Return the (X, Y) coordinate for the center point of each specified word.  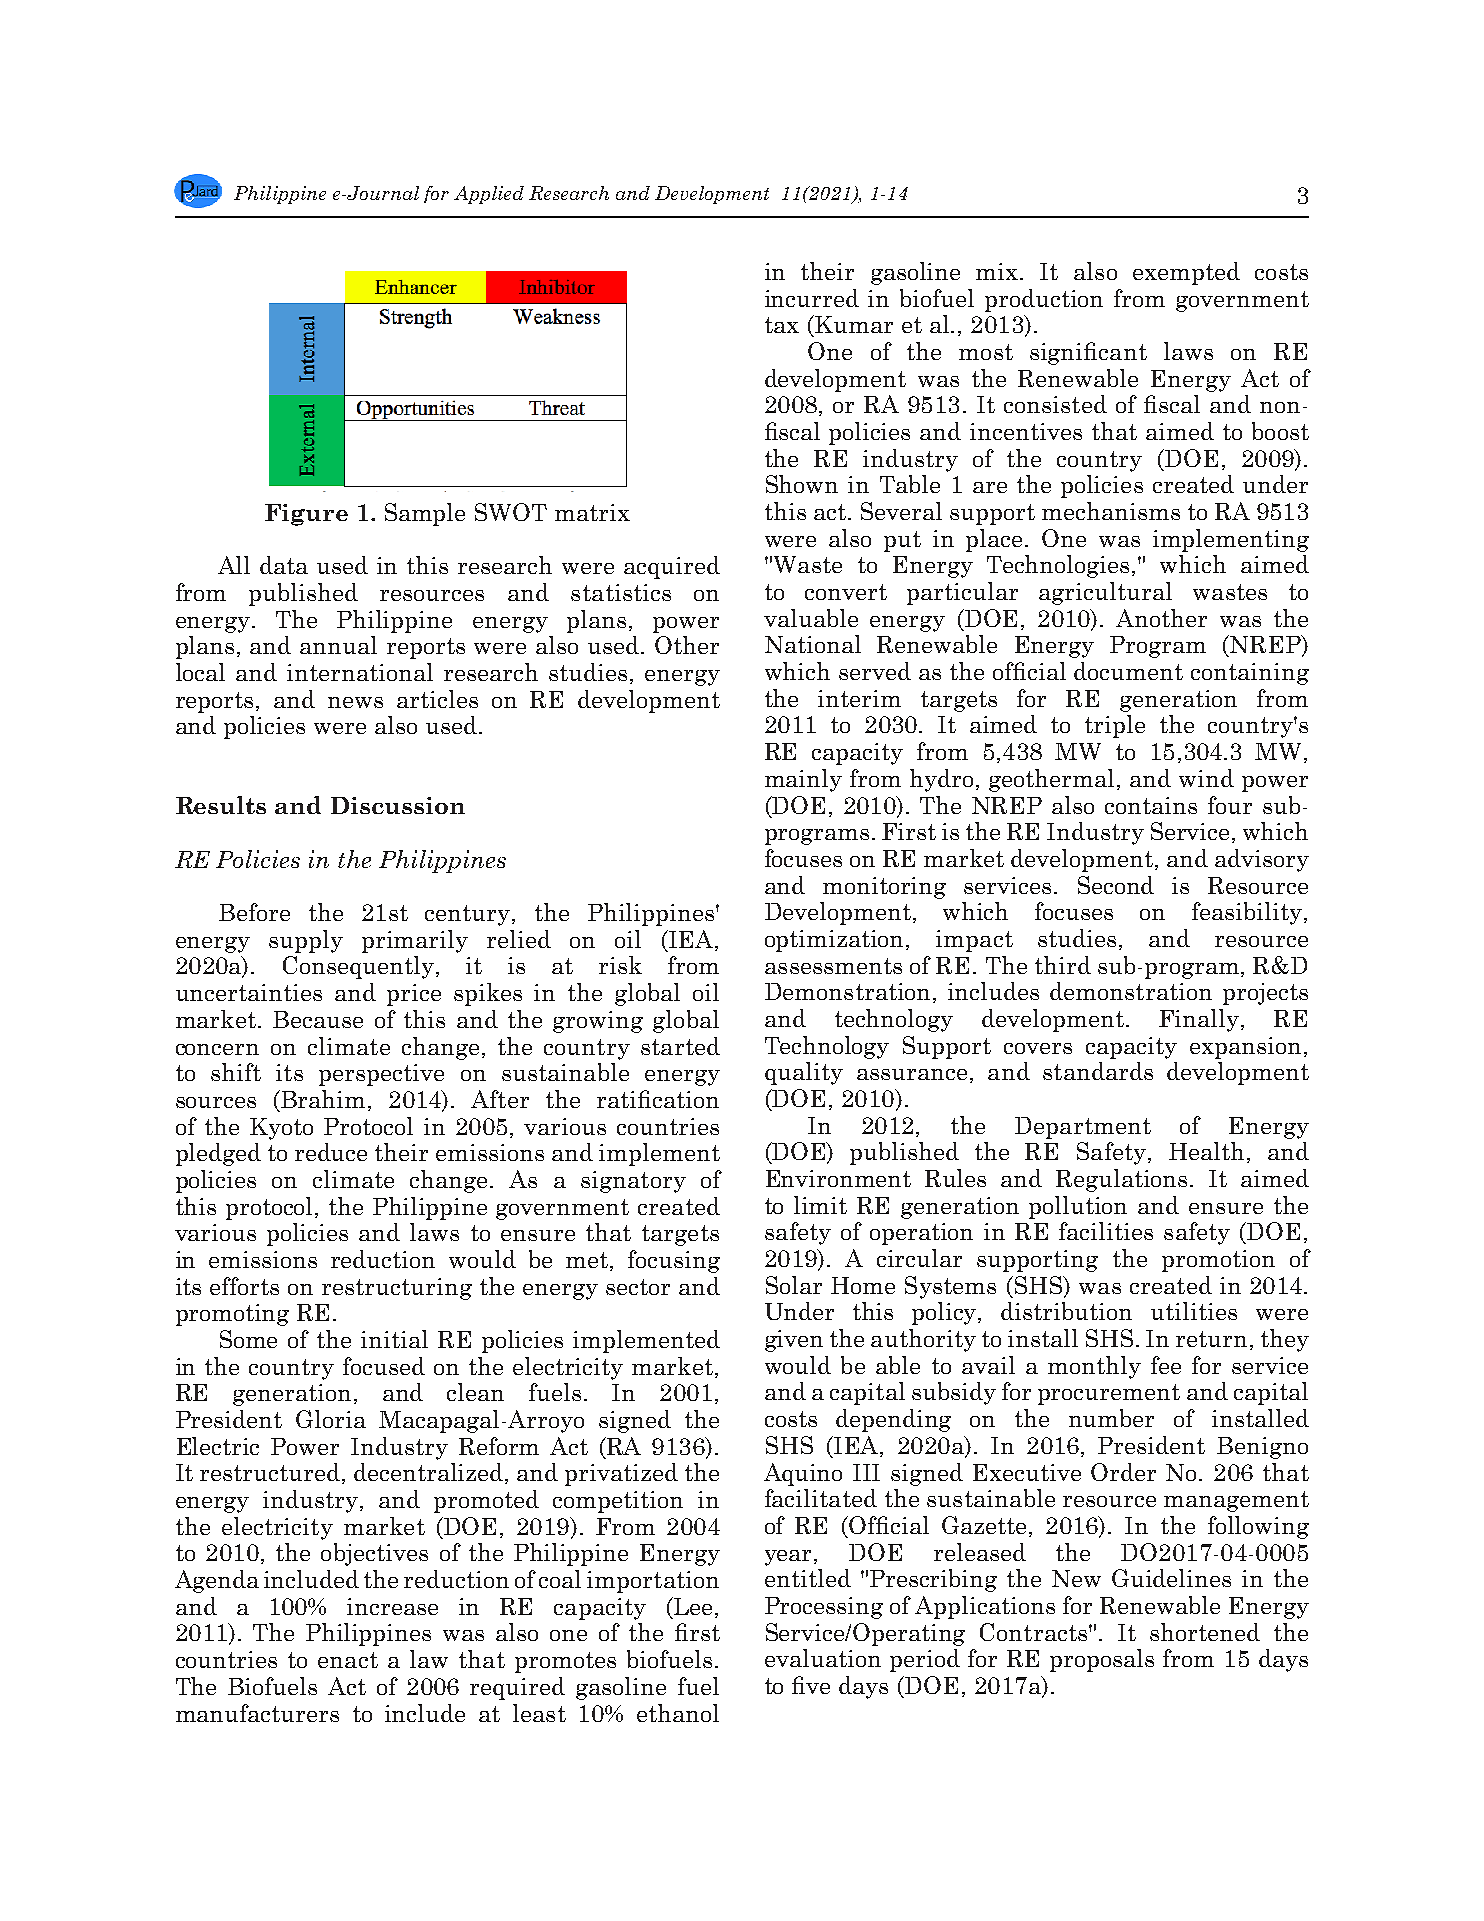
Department (1083, 1128)
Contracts (1035, 1632)
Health (1208, 1152)
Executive (1027, 1472)
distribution (1066, 1311)
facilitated (821, 1498)
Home (863, 1285)
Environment (838, 1178)
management (1236, 1501)
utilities (1194, 1311)
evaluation (823, 1658)
